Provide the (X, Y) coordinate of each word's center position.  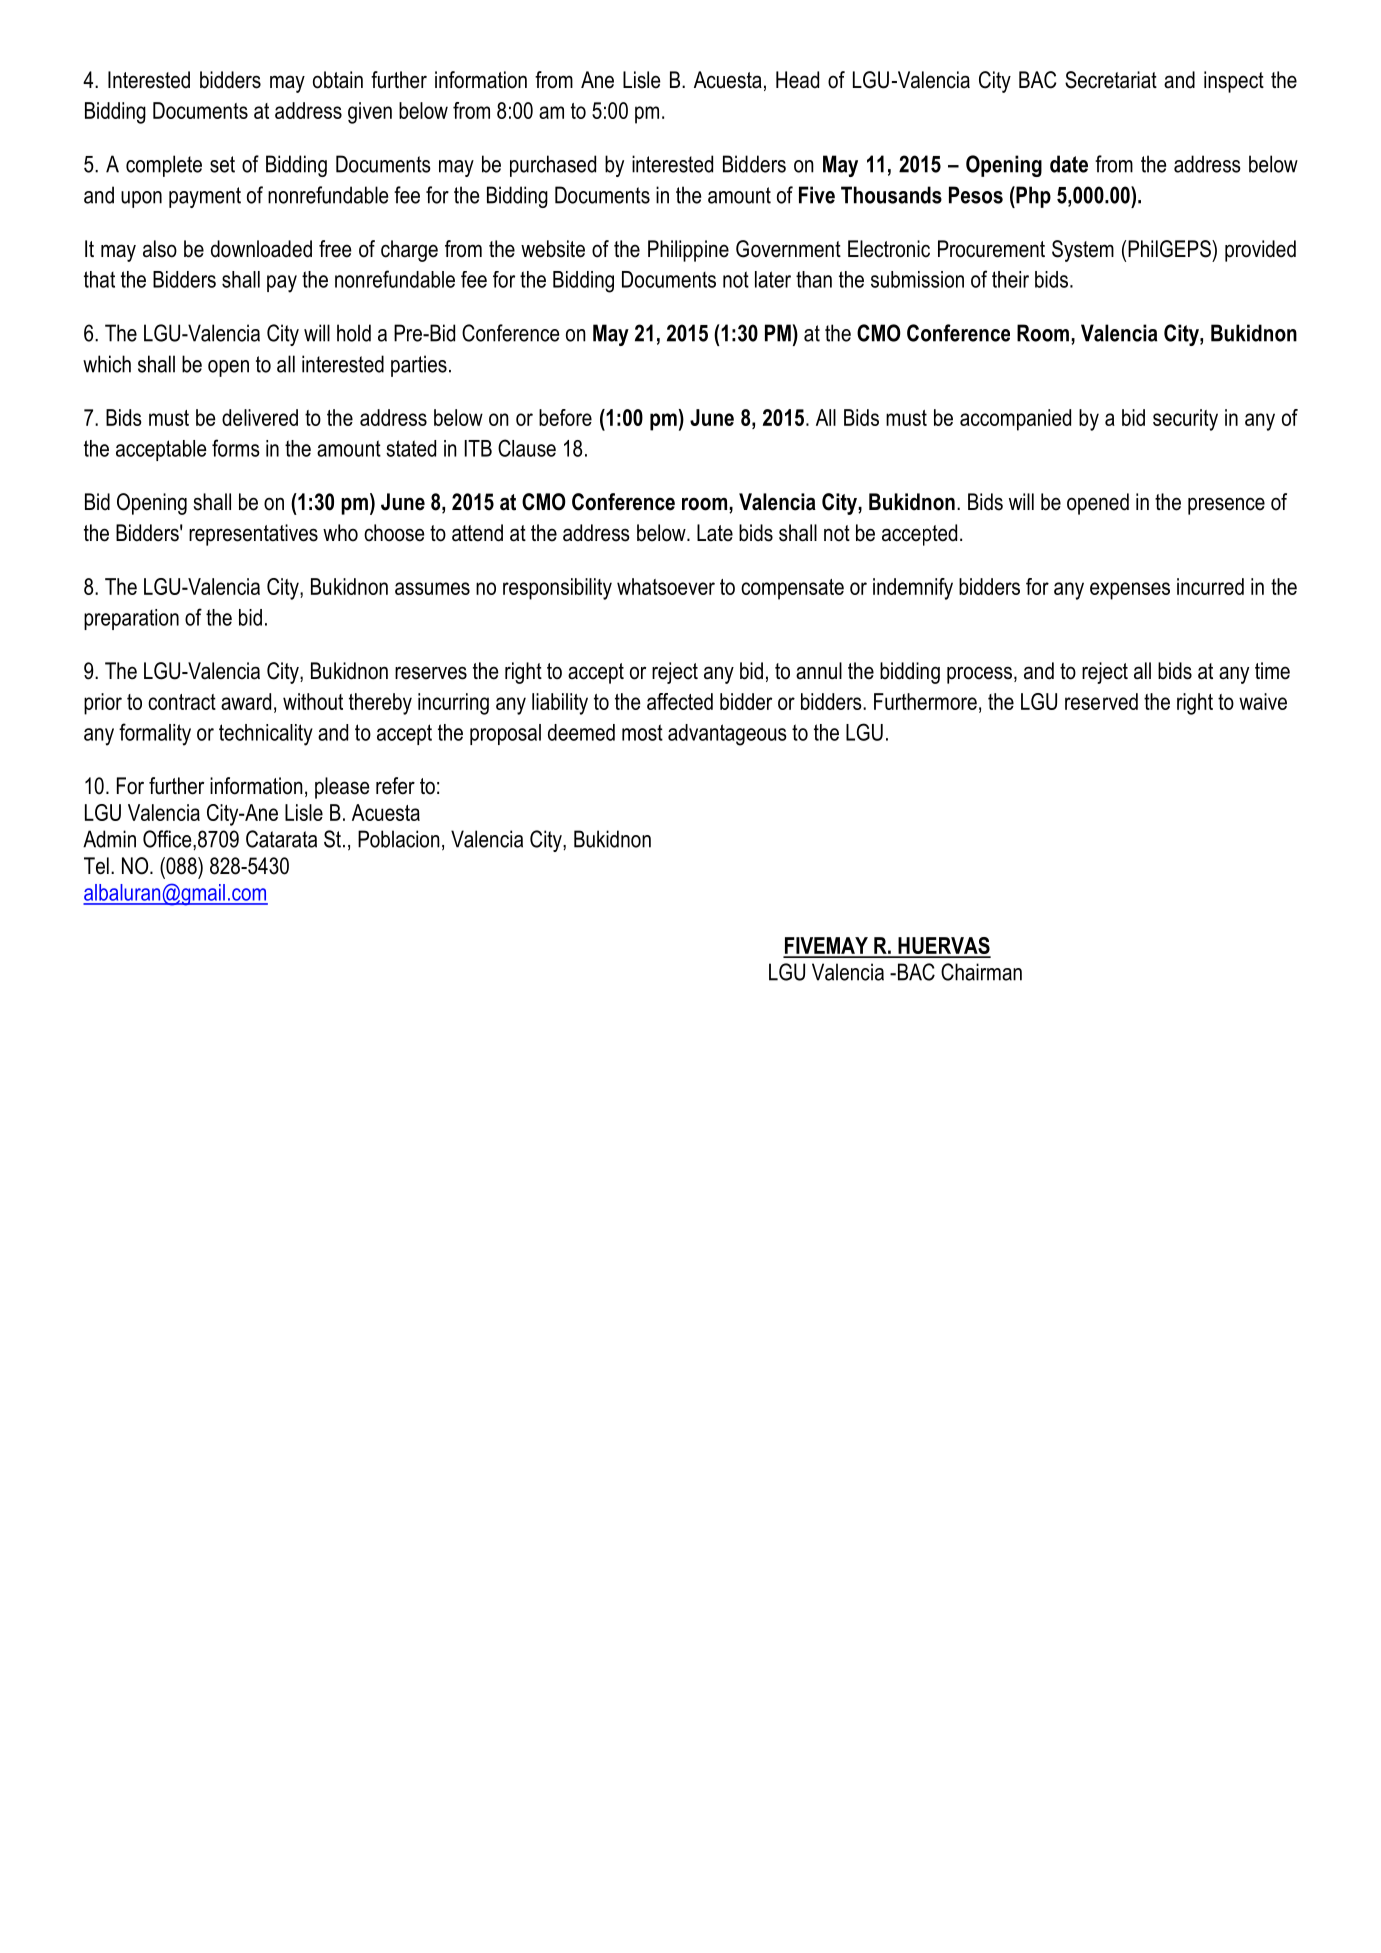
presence (1226, 506)
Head (797, 80)
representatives (253, 535)
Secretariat (1111, 80)
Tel (96, 866)
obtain (338, 80)
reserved (1101, 701)
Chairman (981, 972)
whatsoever (666, 586)
